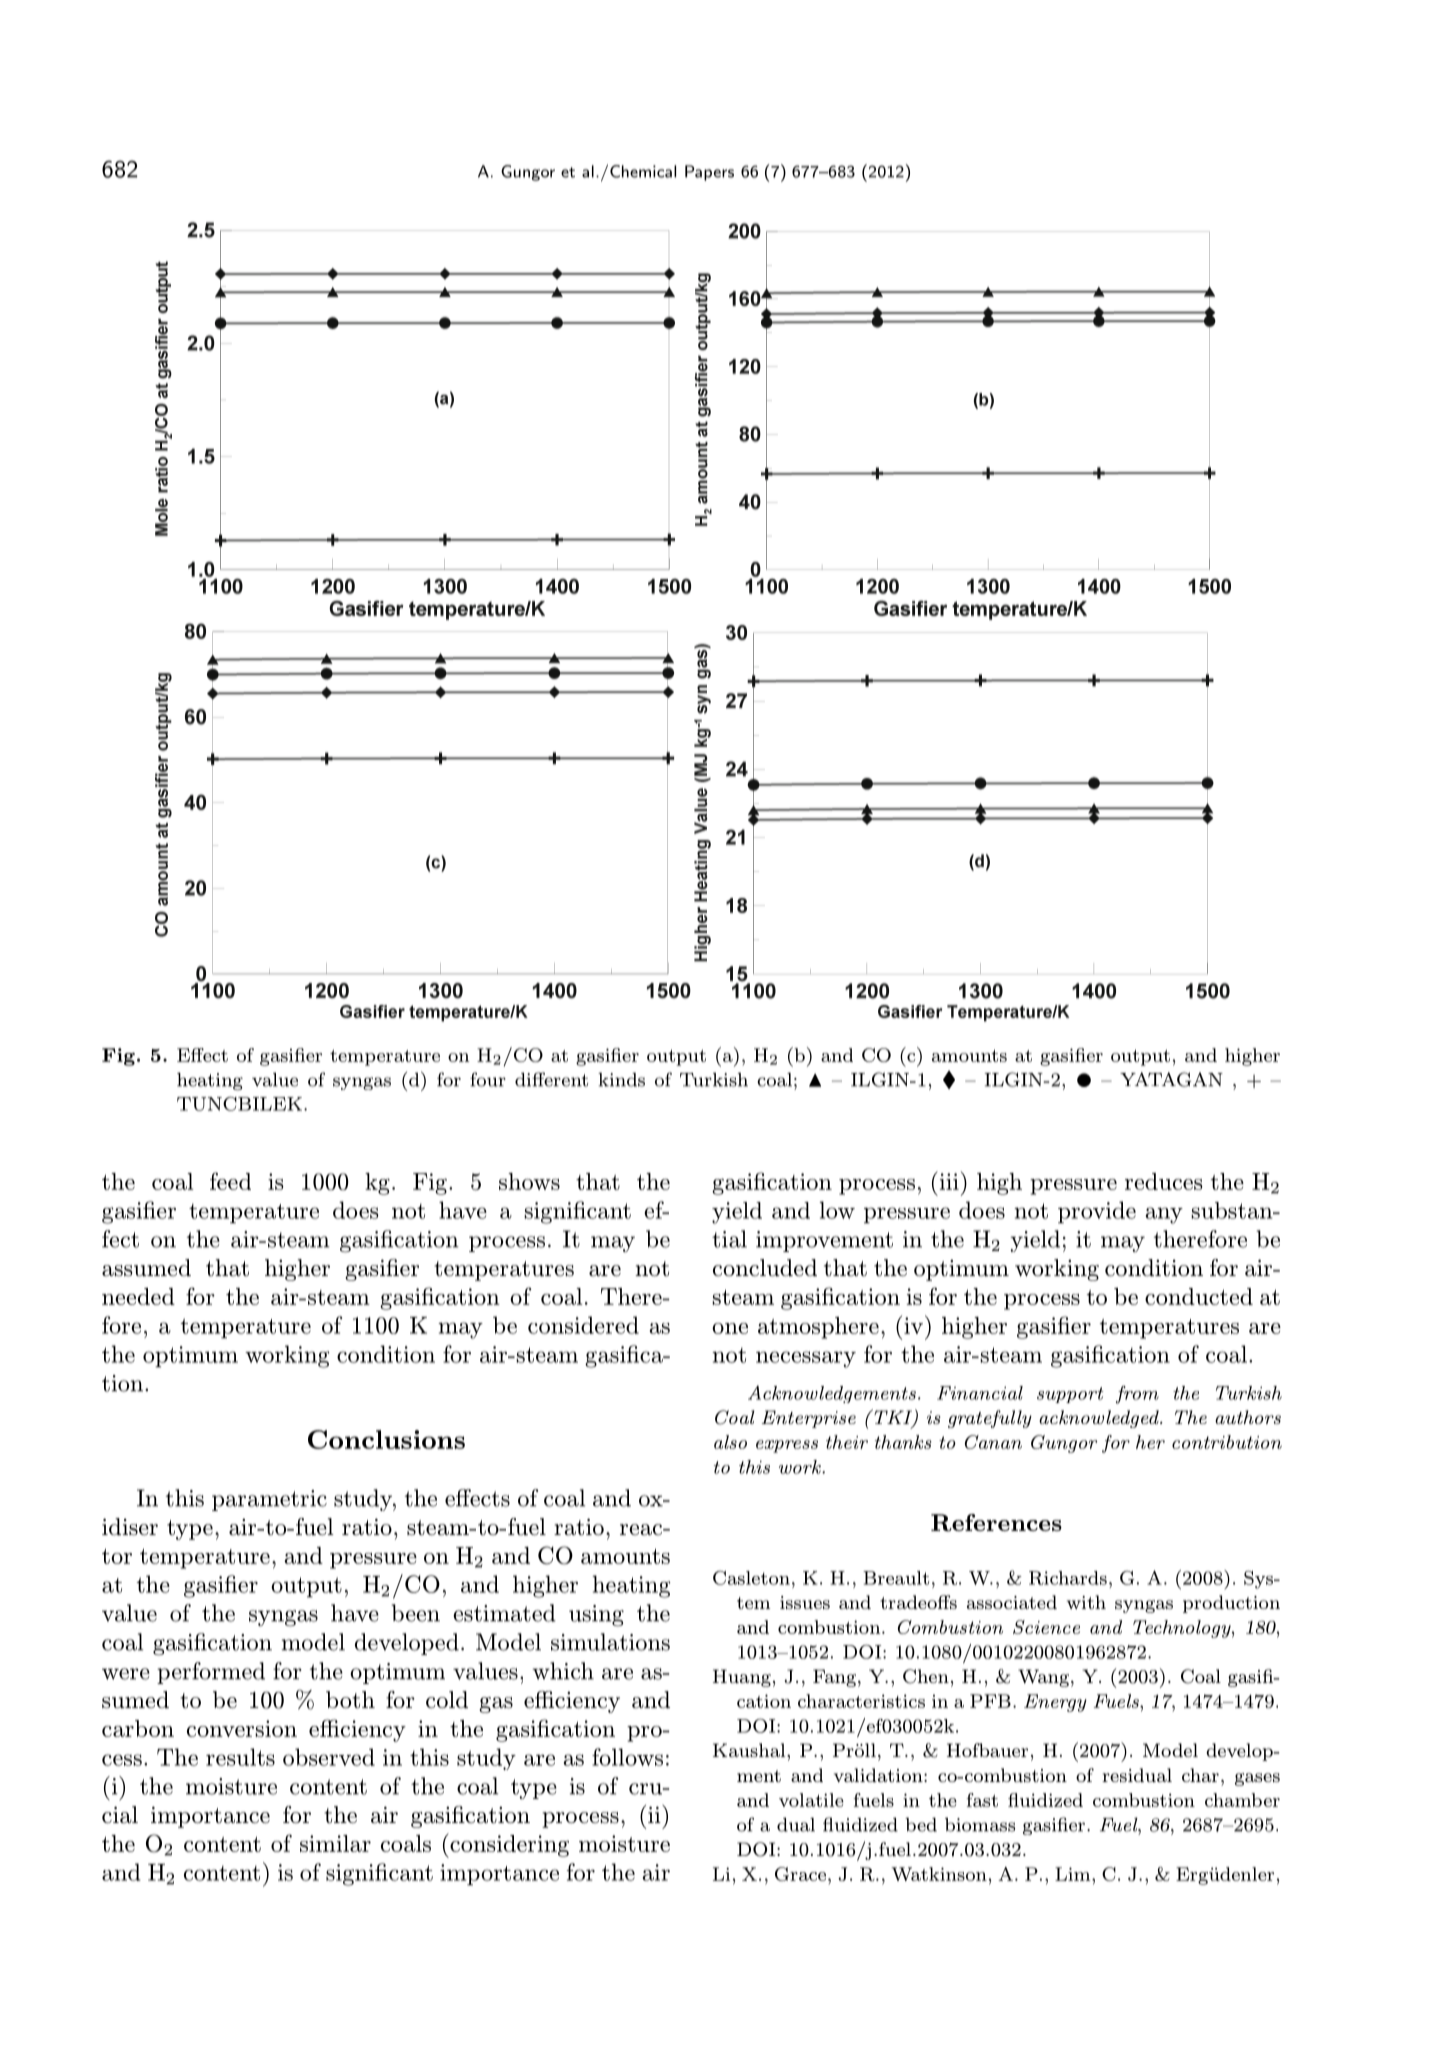  What do you see at coordinates (948, 1180) in the page?
I see `iii` at bounding box center [948, 1180].
